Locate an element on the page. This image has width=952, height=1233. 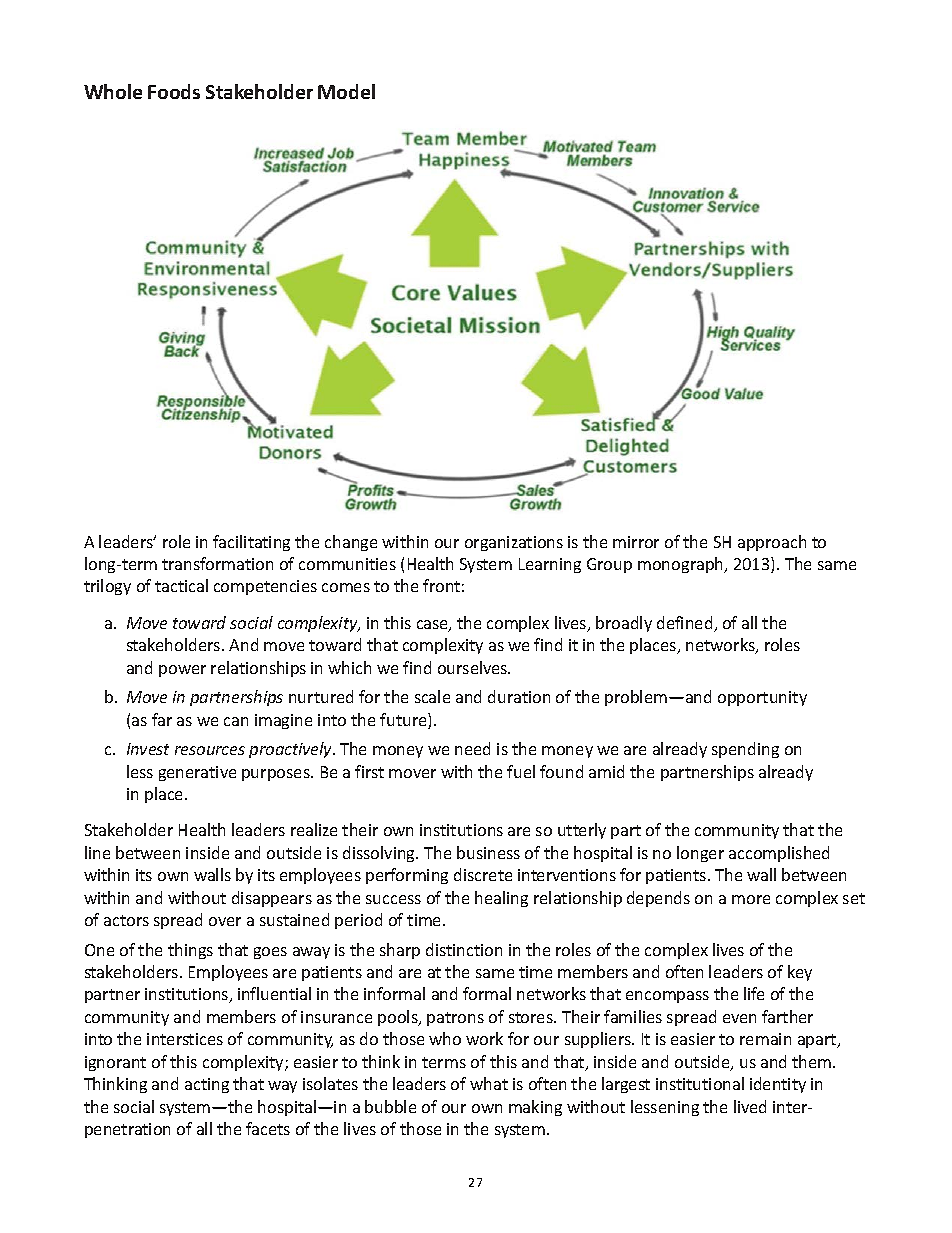
business is located at coordinates (488, 852).
